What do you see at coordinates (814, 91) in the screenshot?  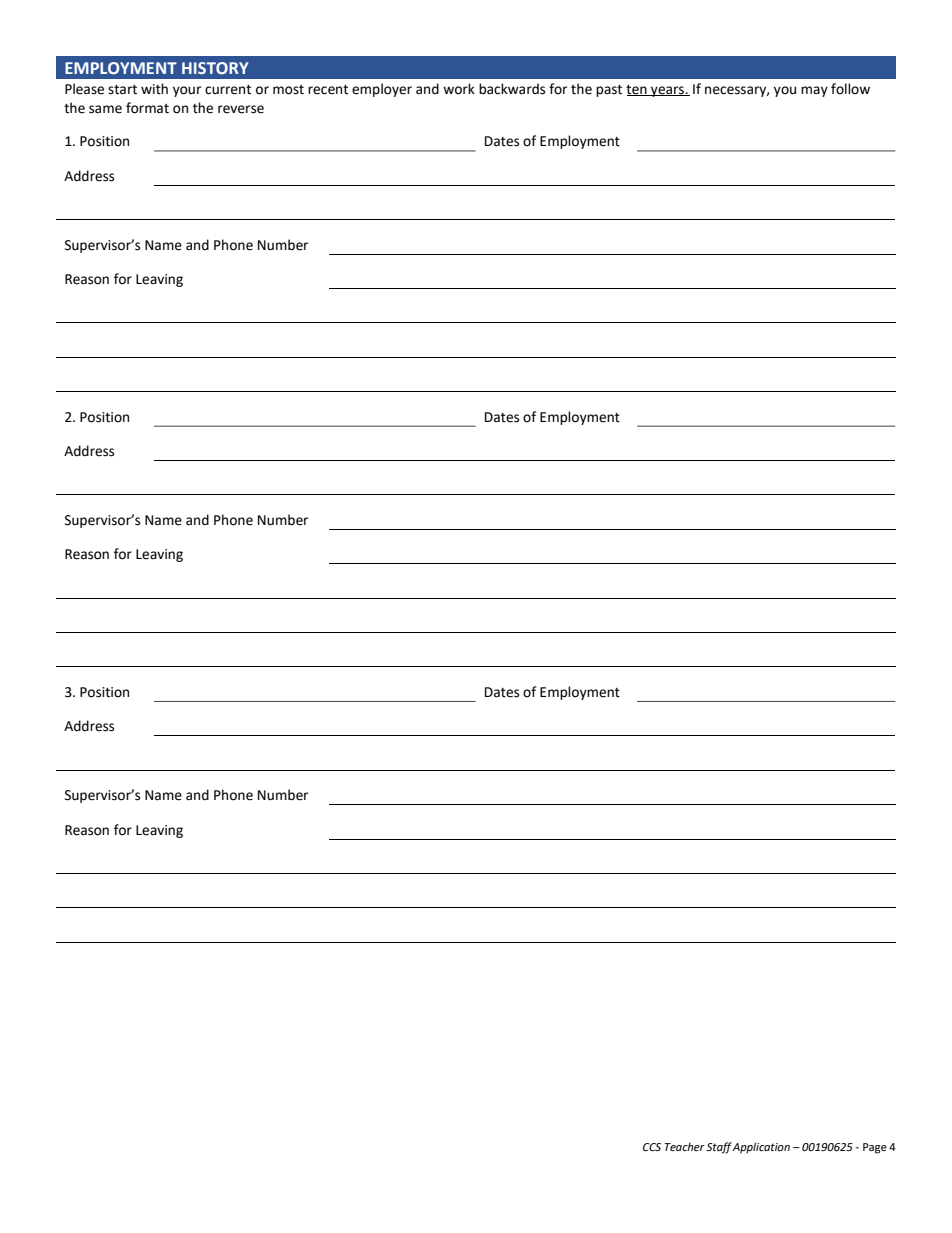 I see `may` at bounding box center [814, 91].
